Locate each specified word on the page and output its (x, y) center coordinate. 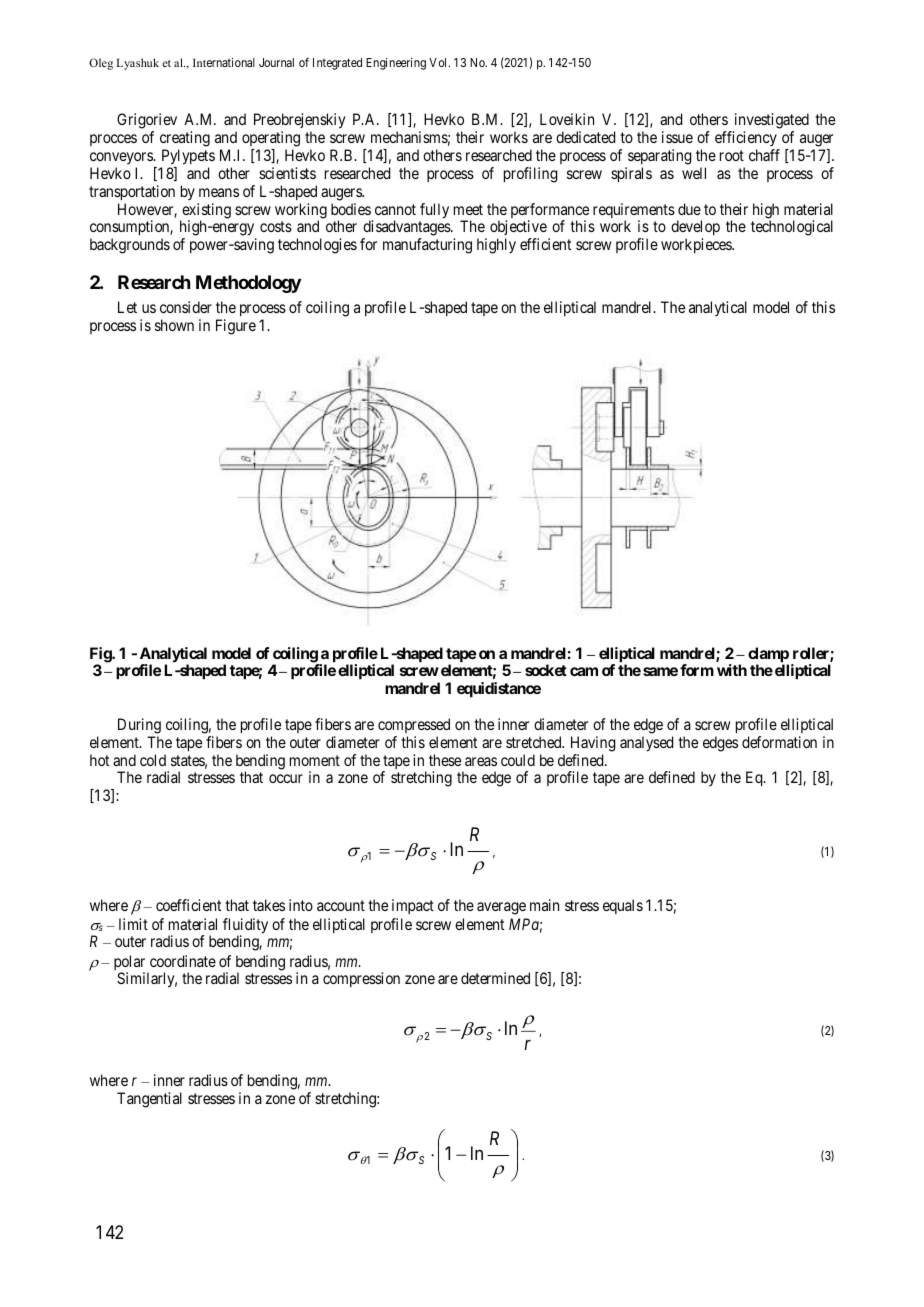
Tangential (149, 1100)
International (224, 62)
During (139, 726)
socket (546, 670)
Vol (439, 62)
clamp (768, 656)
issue (677, 137)
